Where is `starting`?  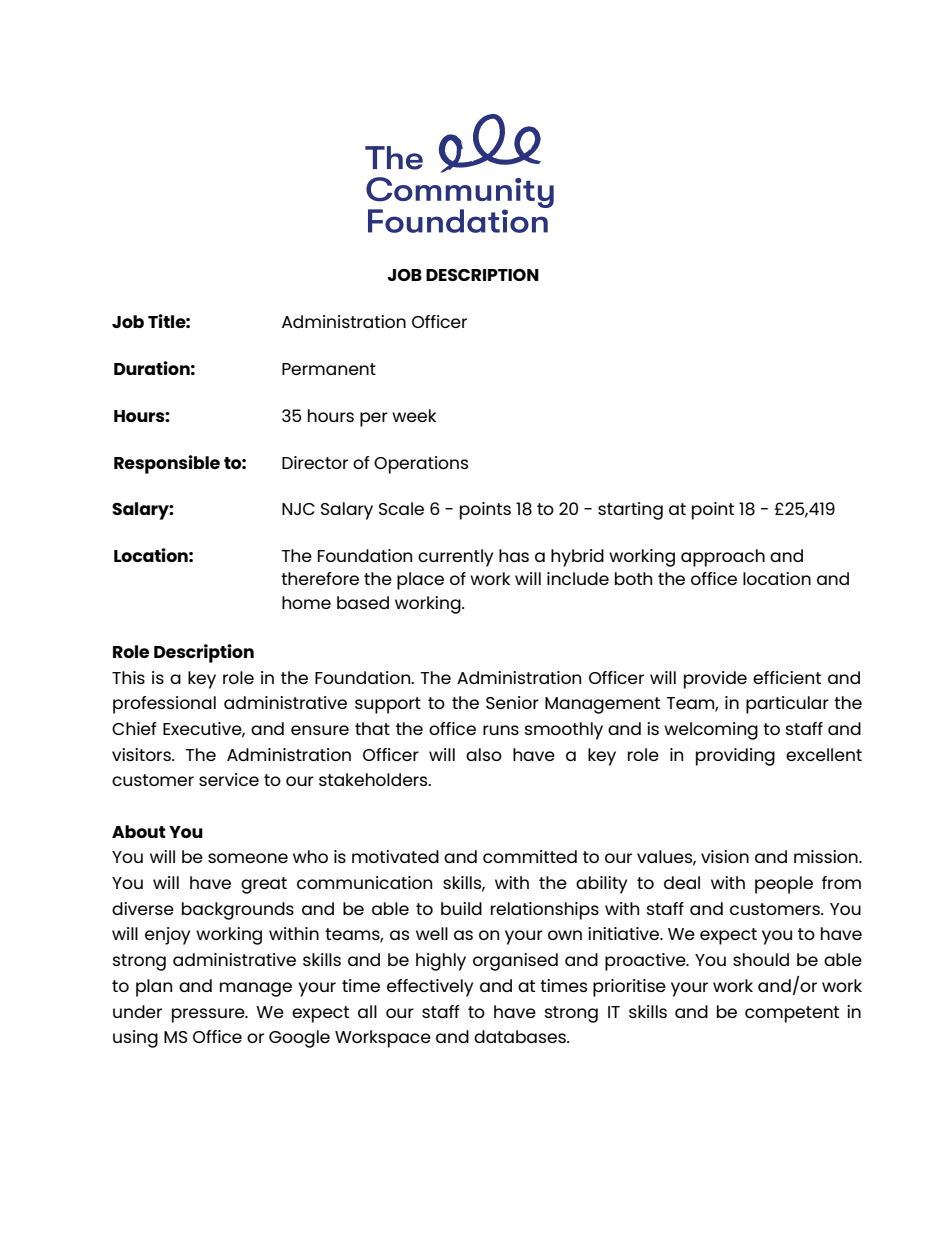 starting is located at coordinates (630, 511).
